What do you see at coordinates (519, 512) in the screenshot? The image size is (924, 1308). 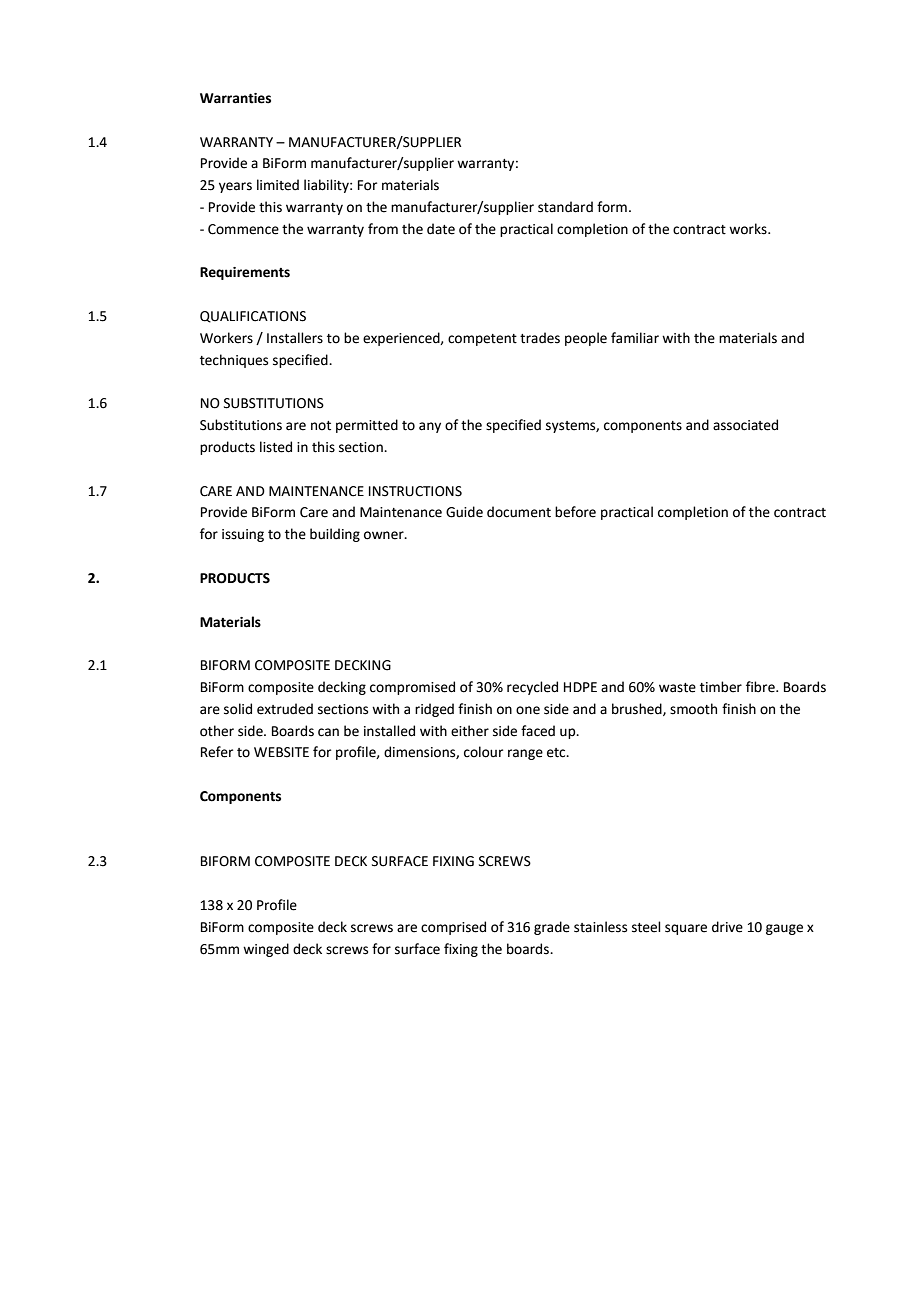 I see `document` at bounding box center [519, 512].
